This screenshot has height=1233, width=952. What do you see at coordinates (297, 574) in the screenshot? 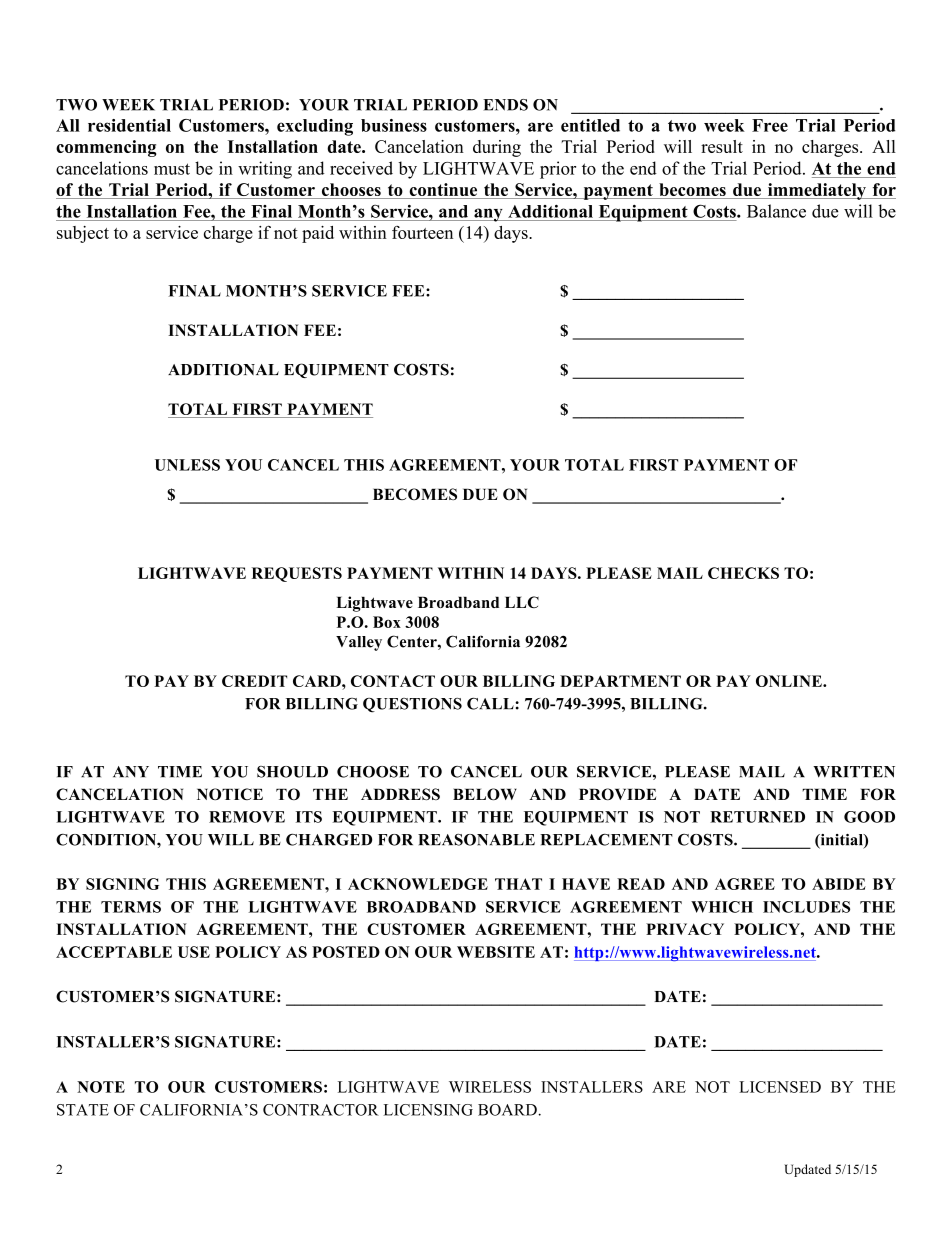
I see `REQUESTS` at bounding box center [297, 574].
